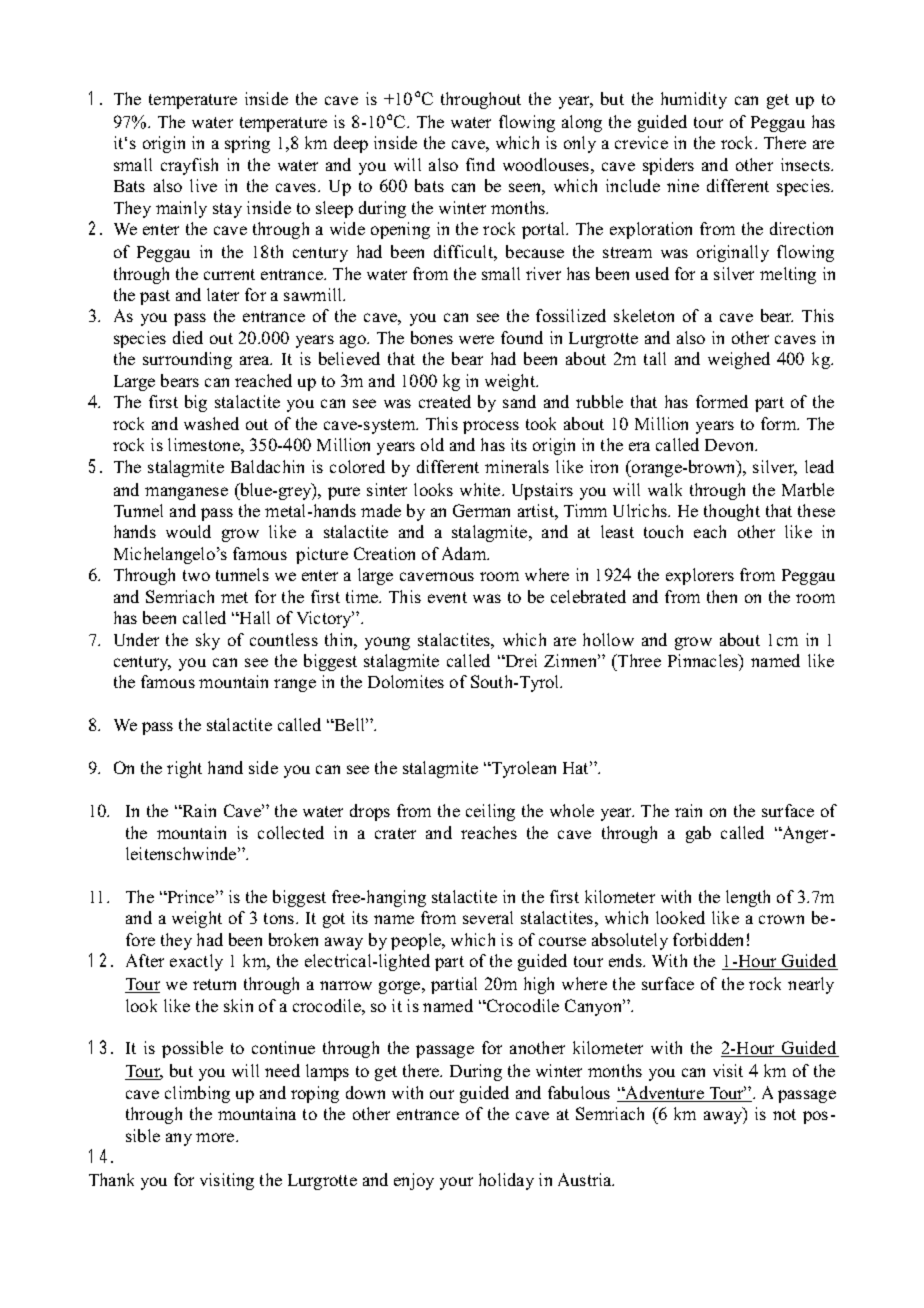 The height and width of the document is (1308, 924). I want to click on several, so click(488, 917).
